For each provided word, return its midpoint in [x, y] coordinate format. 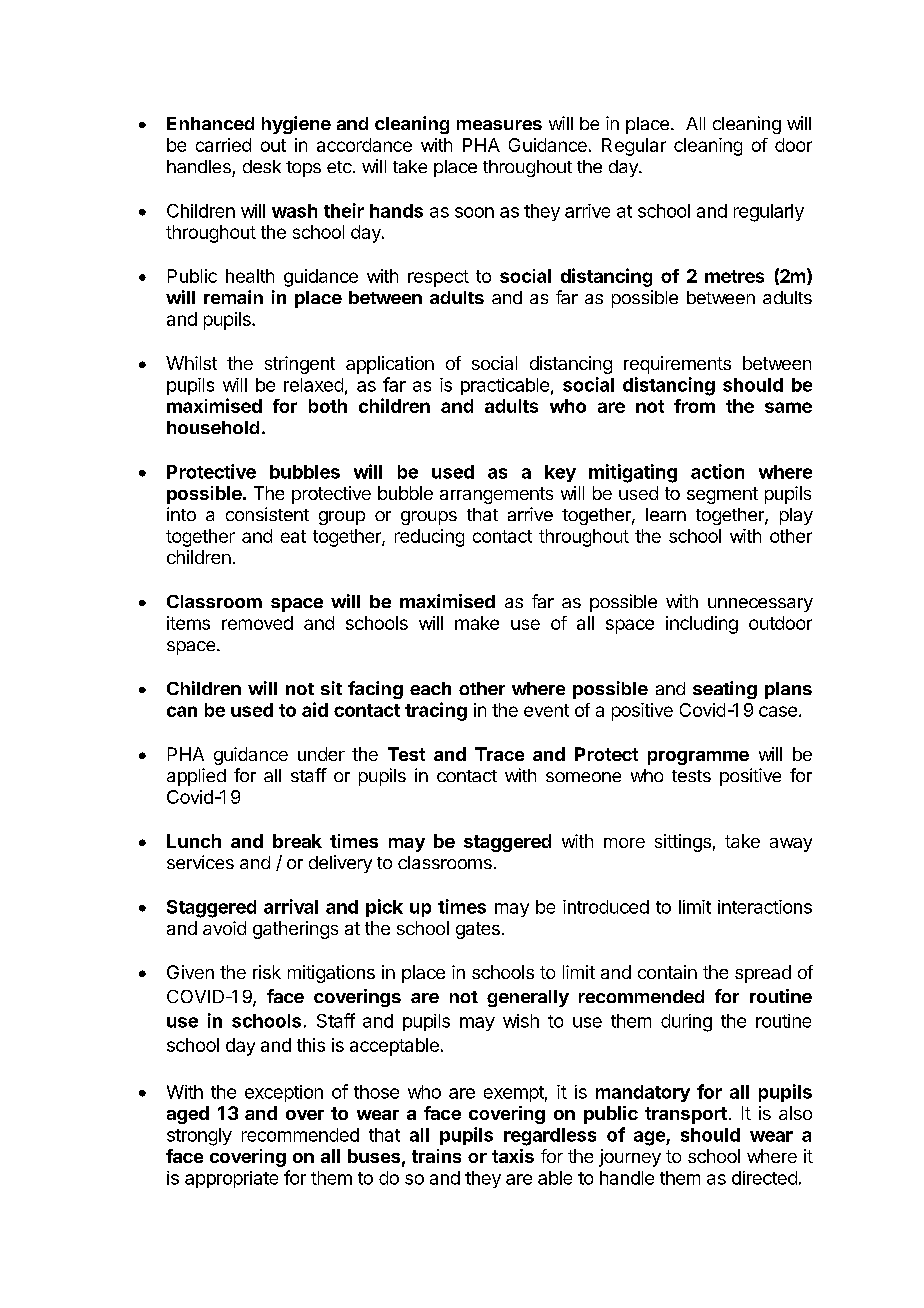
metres [734, 276]
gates [478, 930]
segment [722, 495]
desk [262, 166]
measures [499, 125]
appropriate [231, 1179]
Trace [499, 754]
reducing [429, 538]
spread [763, 974]
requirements [677, 365]
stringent [300, 365]
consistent [267, 514]
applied [196, 777]
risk [267, 972]
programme [698, 758]
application [390, 365]
